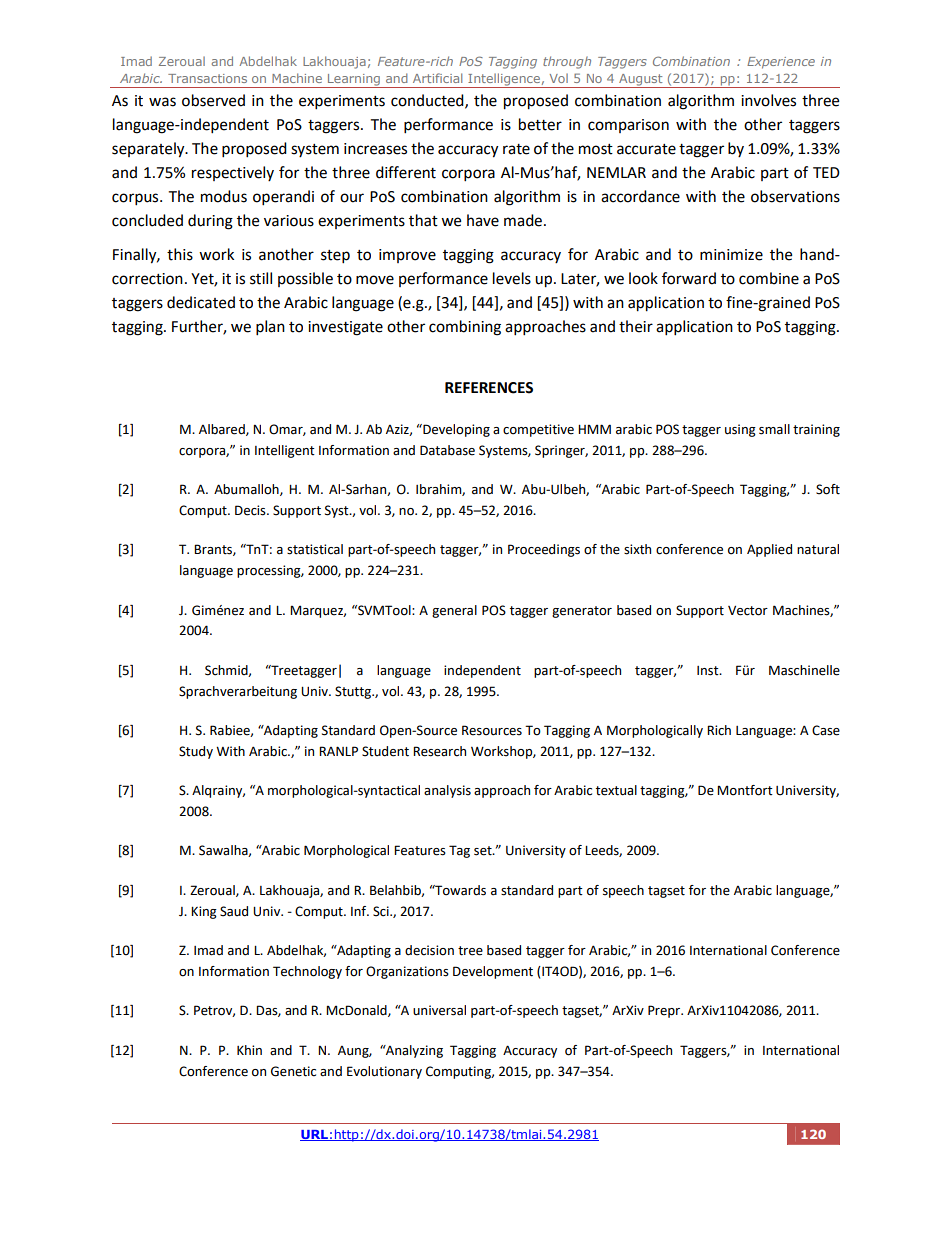  Describe the element at coordinates (826, 730) in the page. I see `Case` at that location.
